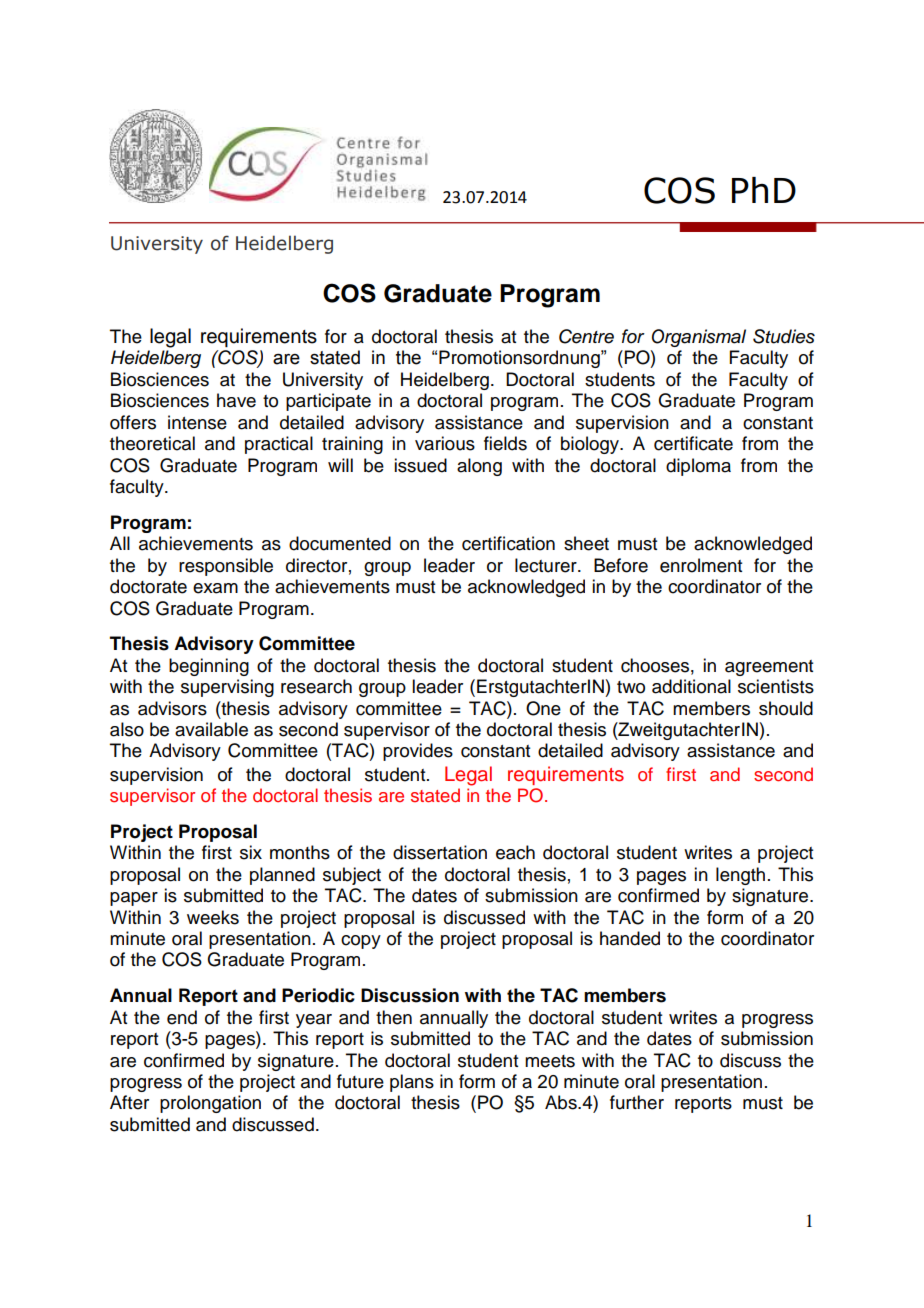 The width and height of the page is (924, 1308). Describe the element at coordinates (210, 1104) in the page. I see `prolongation` at that location.
